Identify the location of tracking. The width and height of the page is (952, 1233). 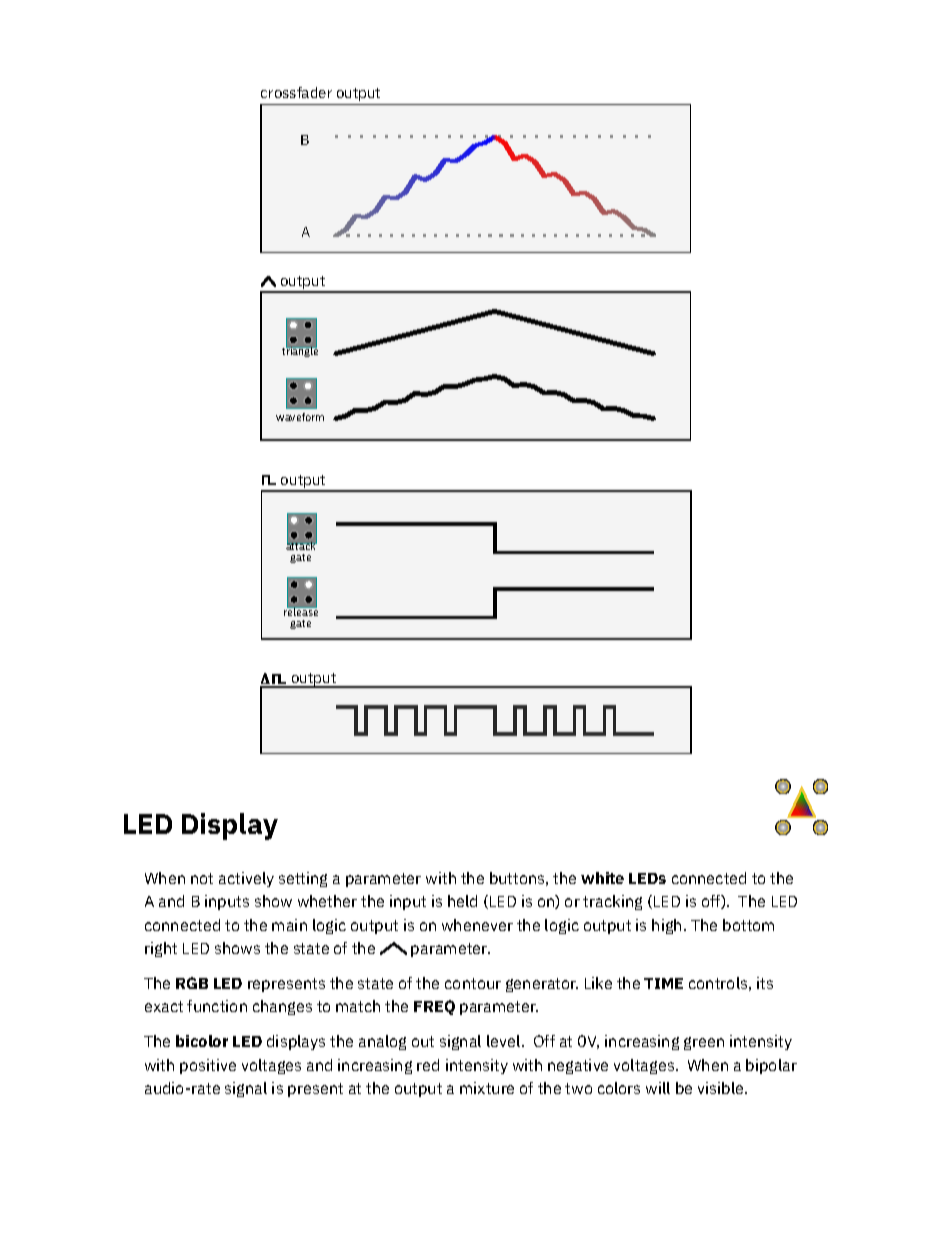
(612, 902).
